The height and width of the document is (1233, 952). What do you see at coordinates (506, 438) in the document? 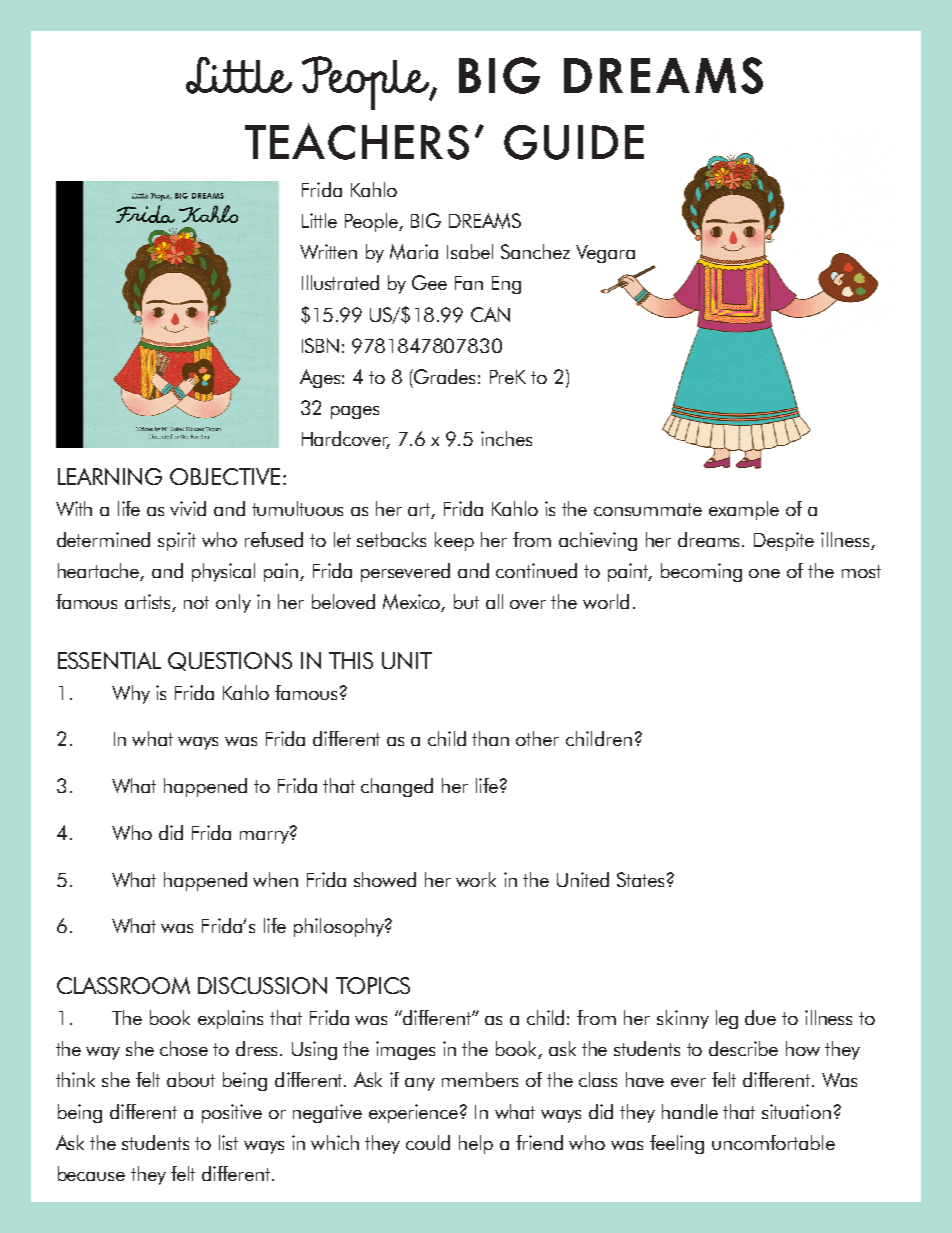
I see `inches` at bounding box center [506, 438].
